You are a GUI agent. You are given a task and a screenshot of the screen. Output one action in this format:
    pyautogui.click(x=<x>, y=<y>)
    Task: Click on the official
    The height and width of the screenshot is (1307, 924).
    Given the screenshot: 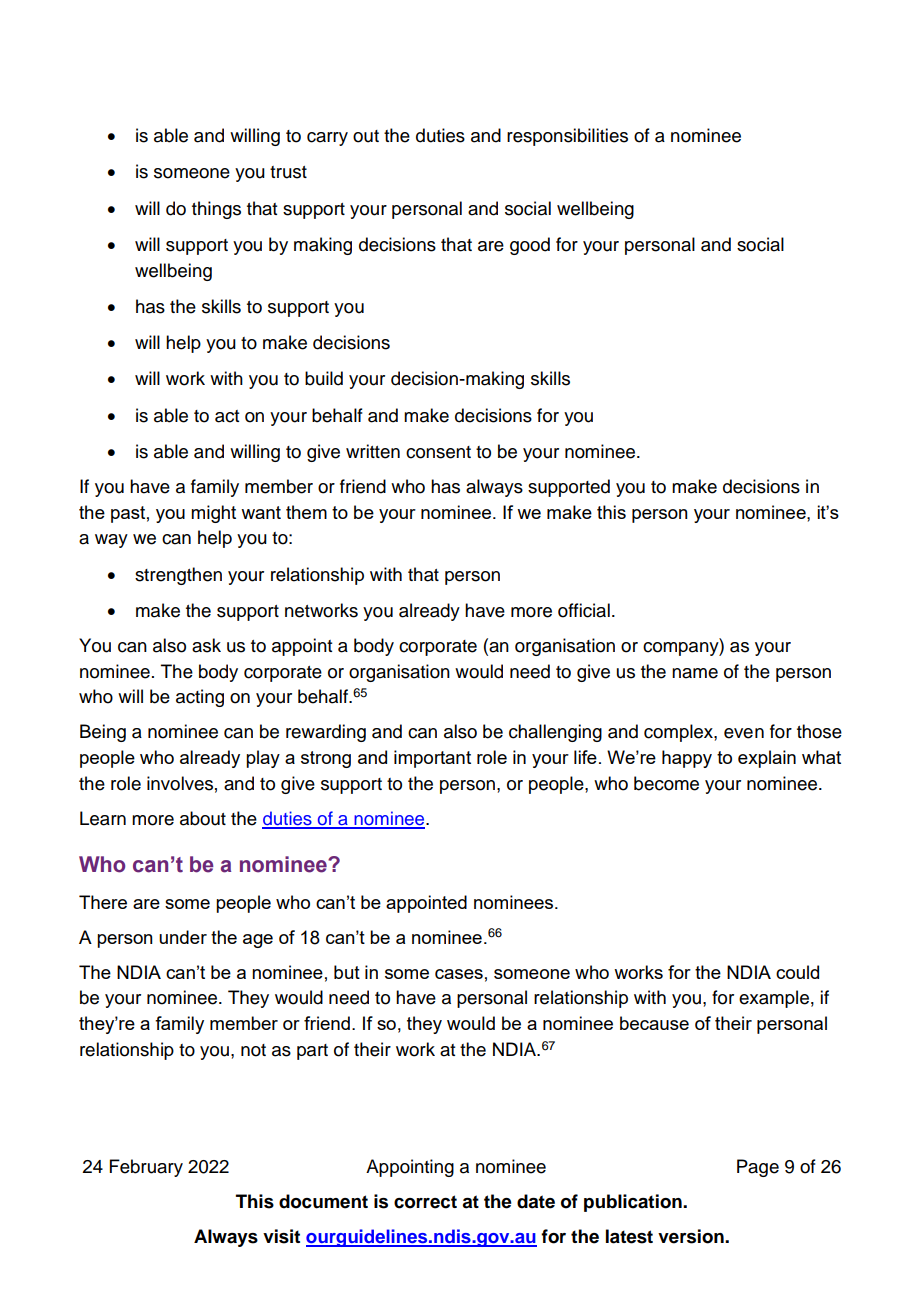 What is the action you would take?
    pyautogui.click(x=584, y=610)
